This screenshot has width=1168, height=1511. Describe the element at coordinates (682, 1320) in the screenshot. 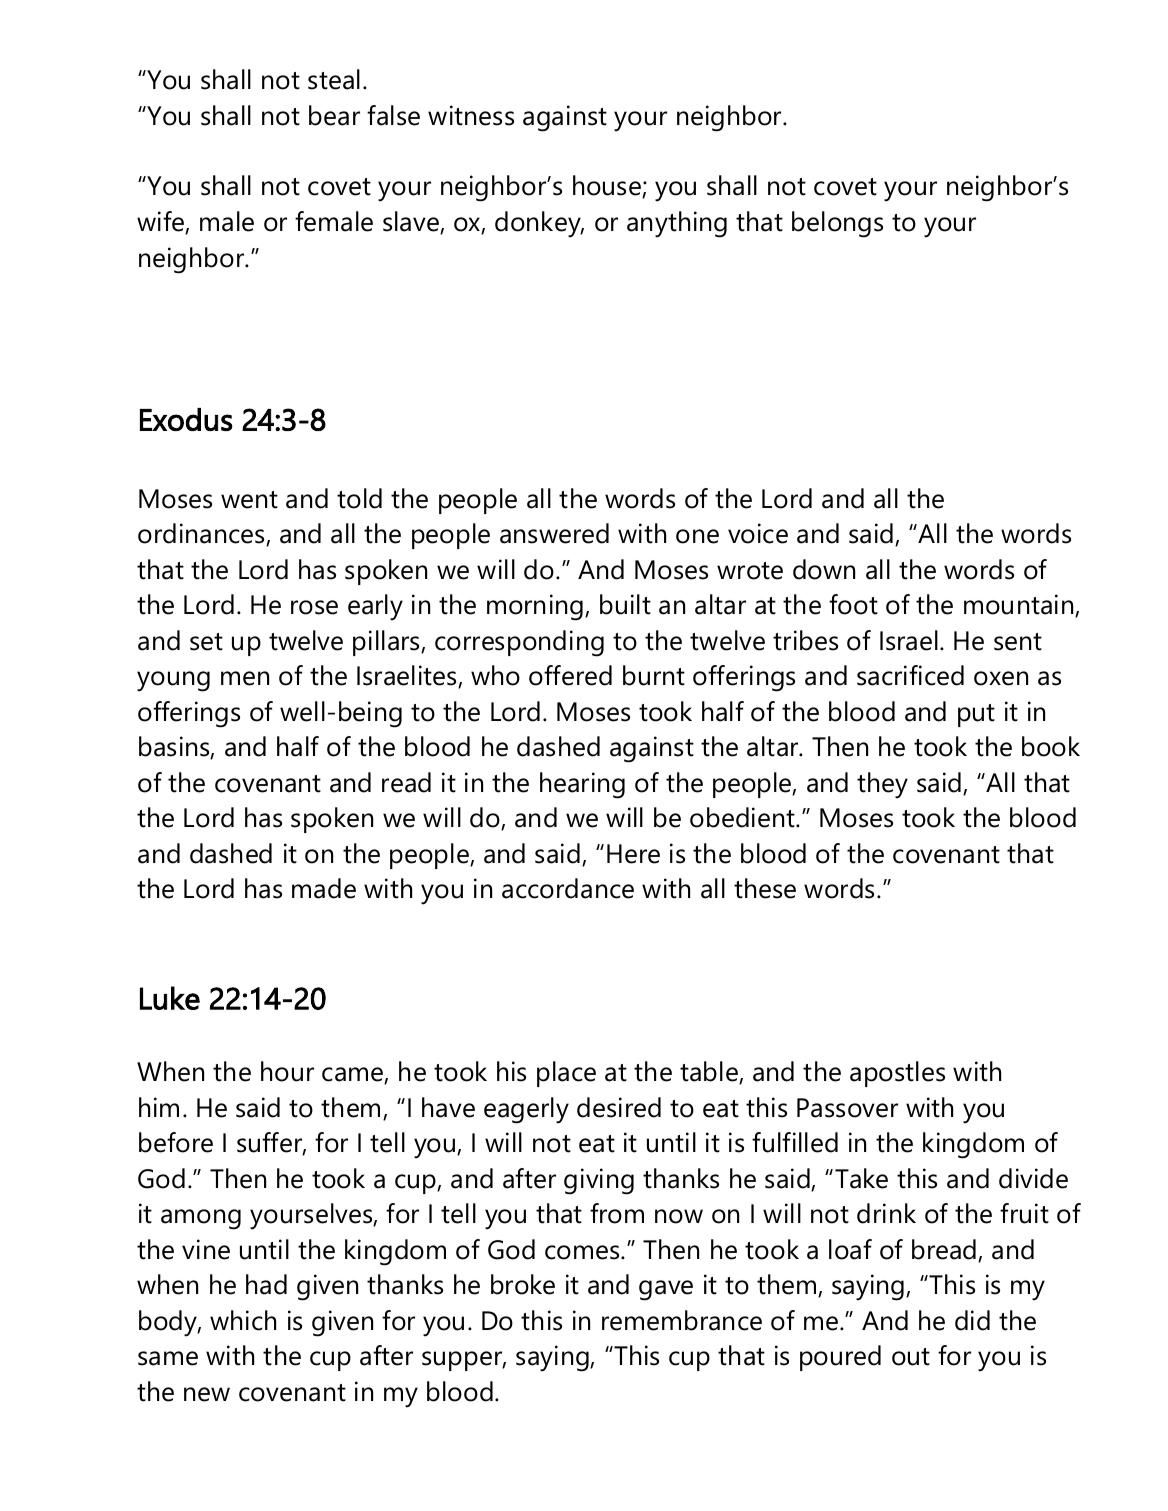

I see `remembrance` at that location.
